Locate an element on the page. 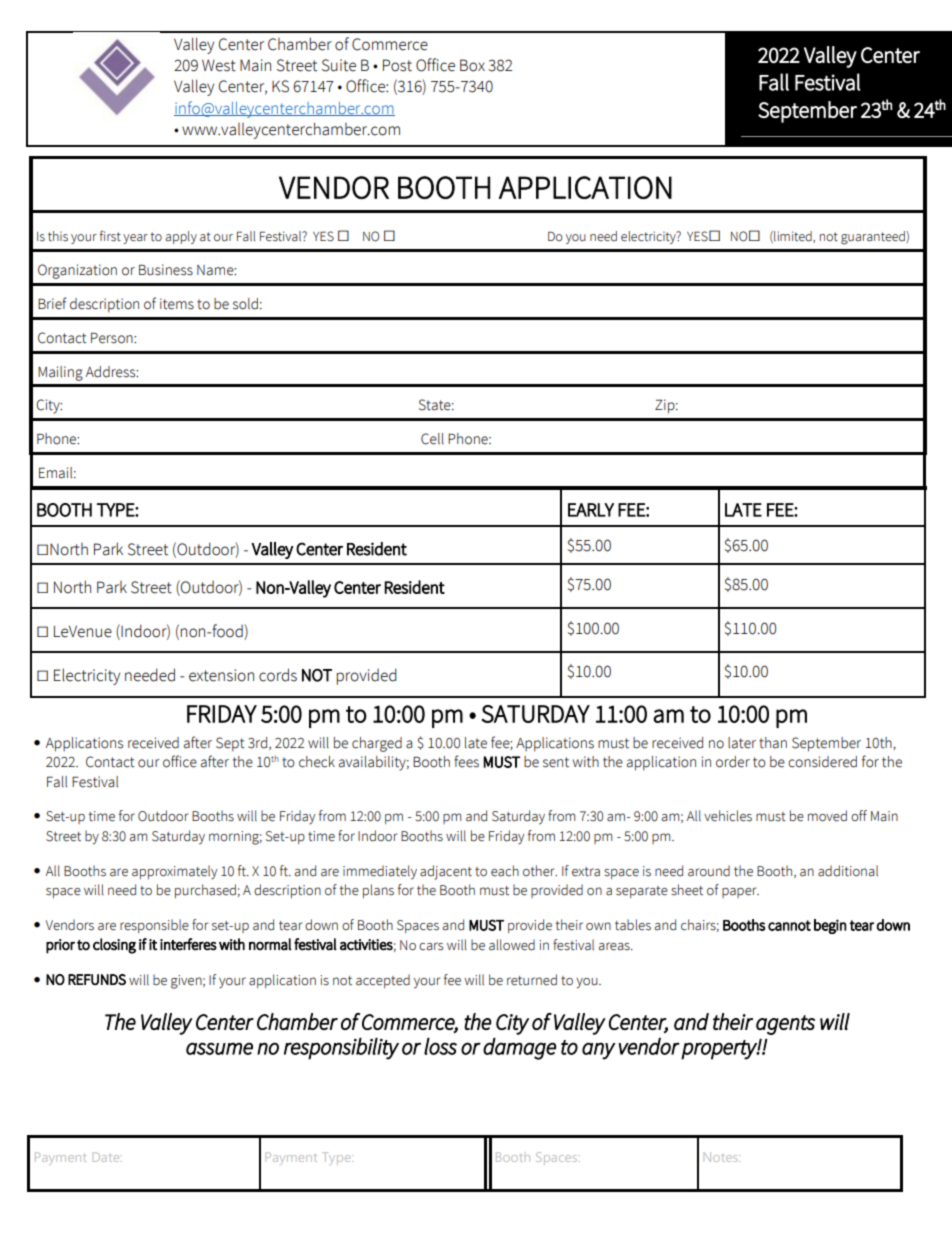  Cell is located at coordinates (432, 439).
